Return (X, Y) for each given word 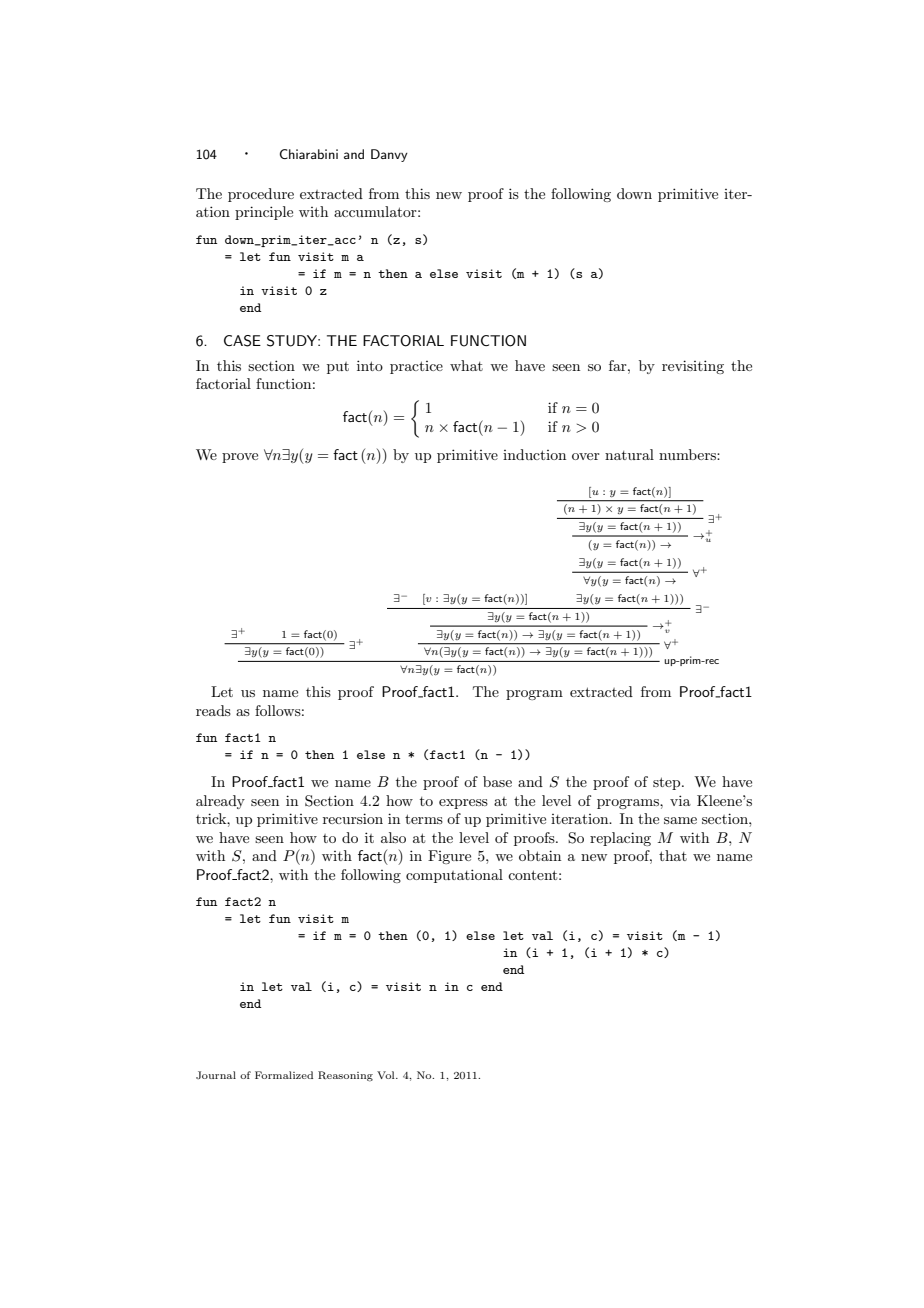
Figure (449, 857)
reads (213, 710)
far (619, 365)
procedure (261, 195)
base (497, 781)
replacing (620, 839)
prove (240, 458)
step (668, 783)
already (220, 802)
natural (629, 454)
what (466, 365)
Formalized (284, 1075)
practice (416, 367)
